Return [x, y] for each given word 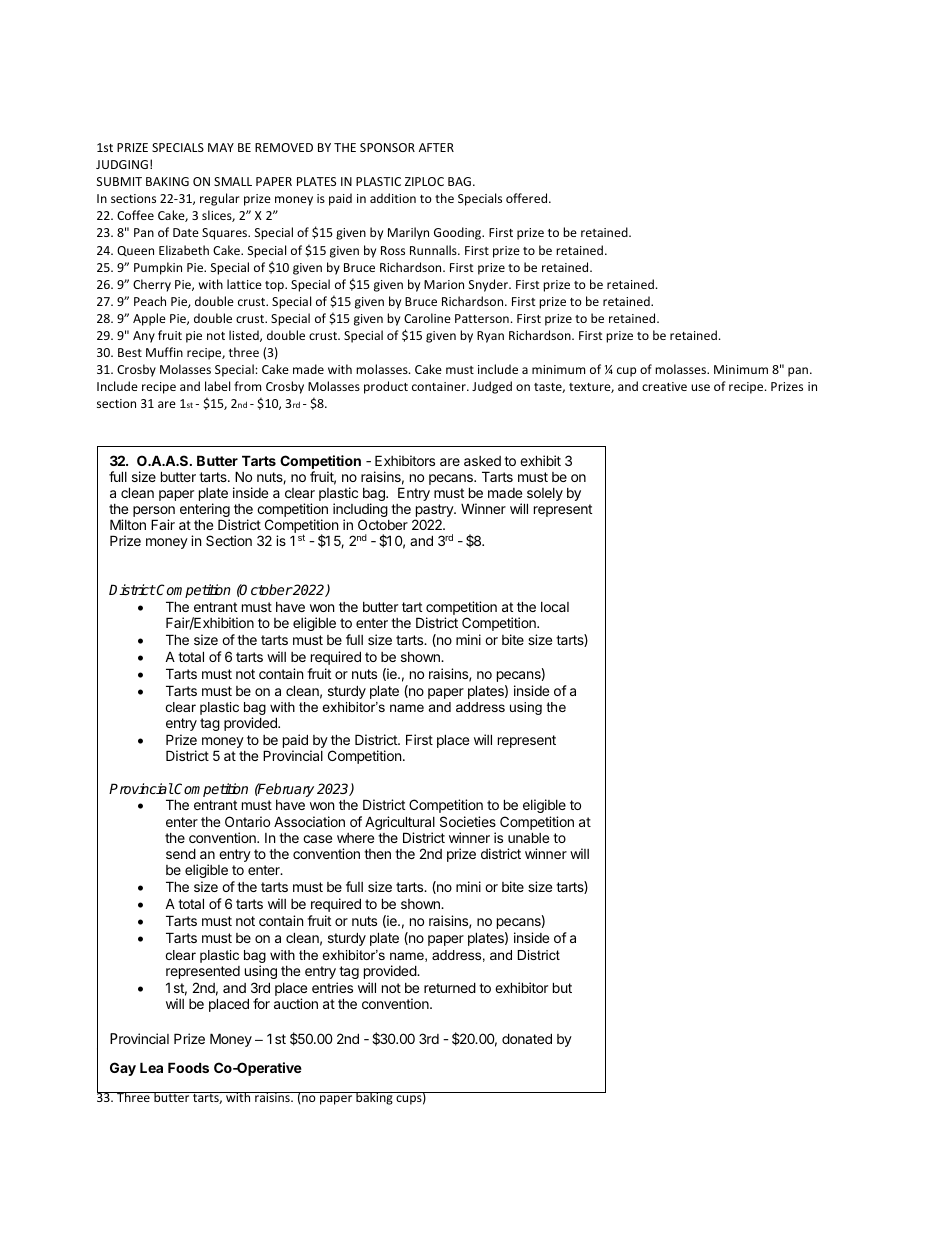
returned [450, 987]
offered [528, 198]
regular [220, 199]
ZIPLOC [424, 181]
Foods [188, 1067]
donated [527, 1038]
